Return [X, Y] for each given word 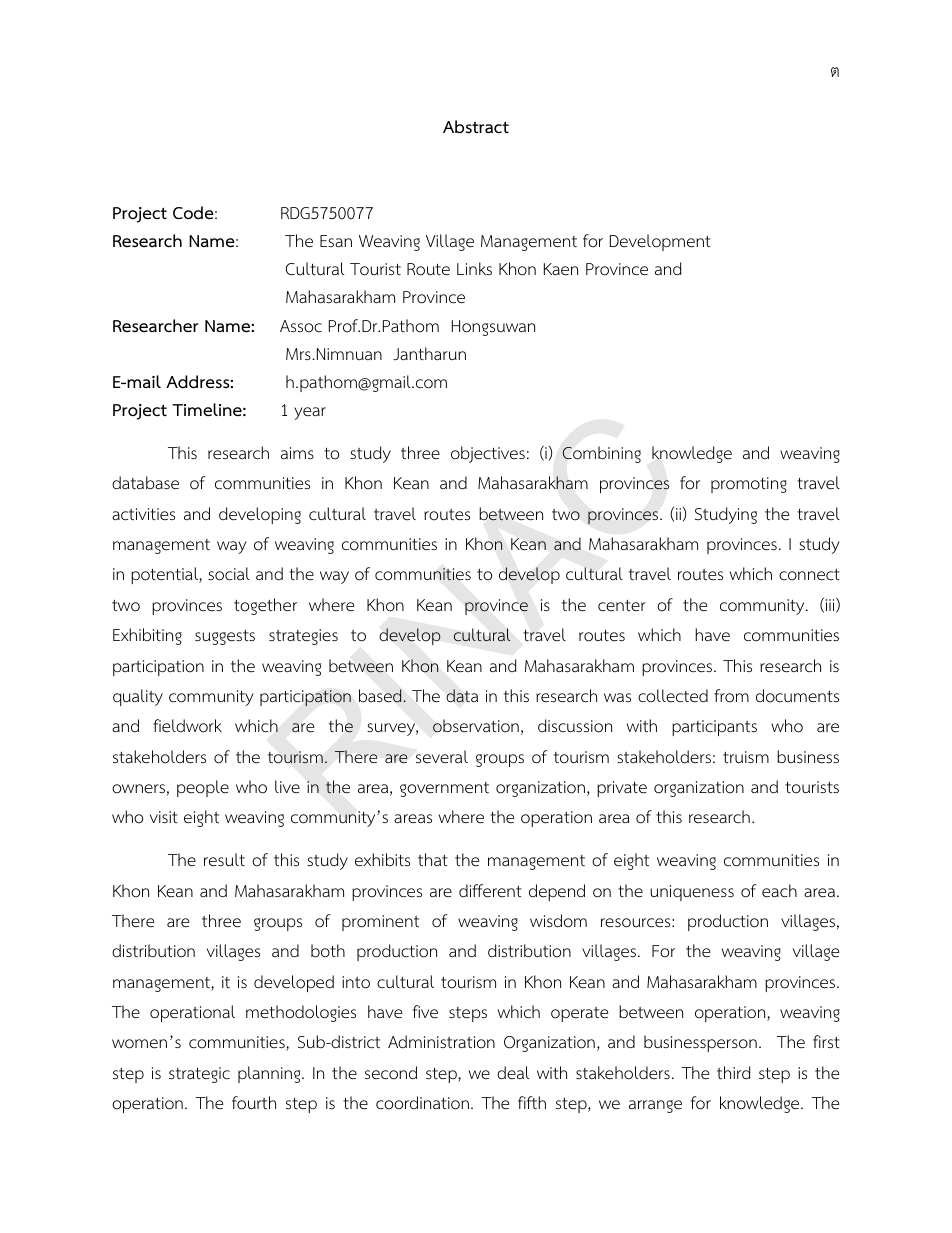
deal [513, 1073]
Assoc [301, 326]
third [734, 1072]
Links [474, 268]
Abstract [476, 127]
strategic [199, 1075]
